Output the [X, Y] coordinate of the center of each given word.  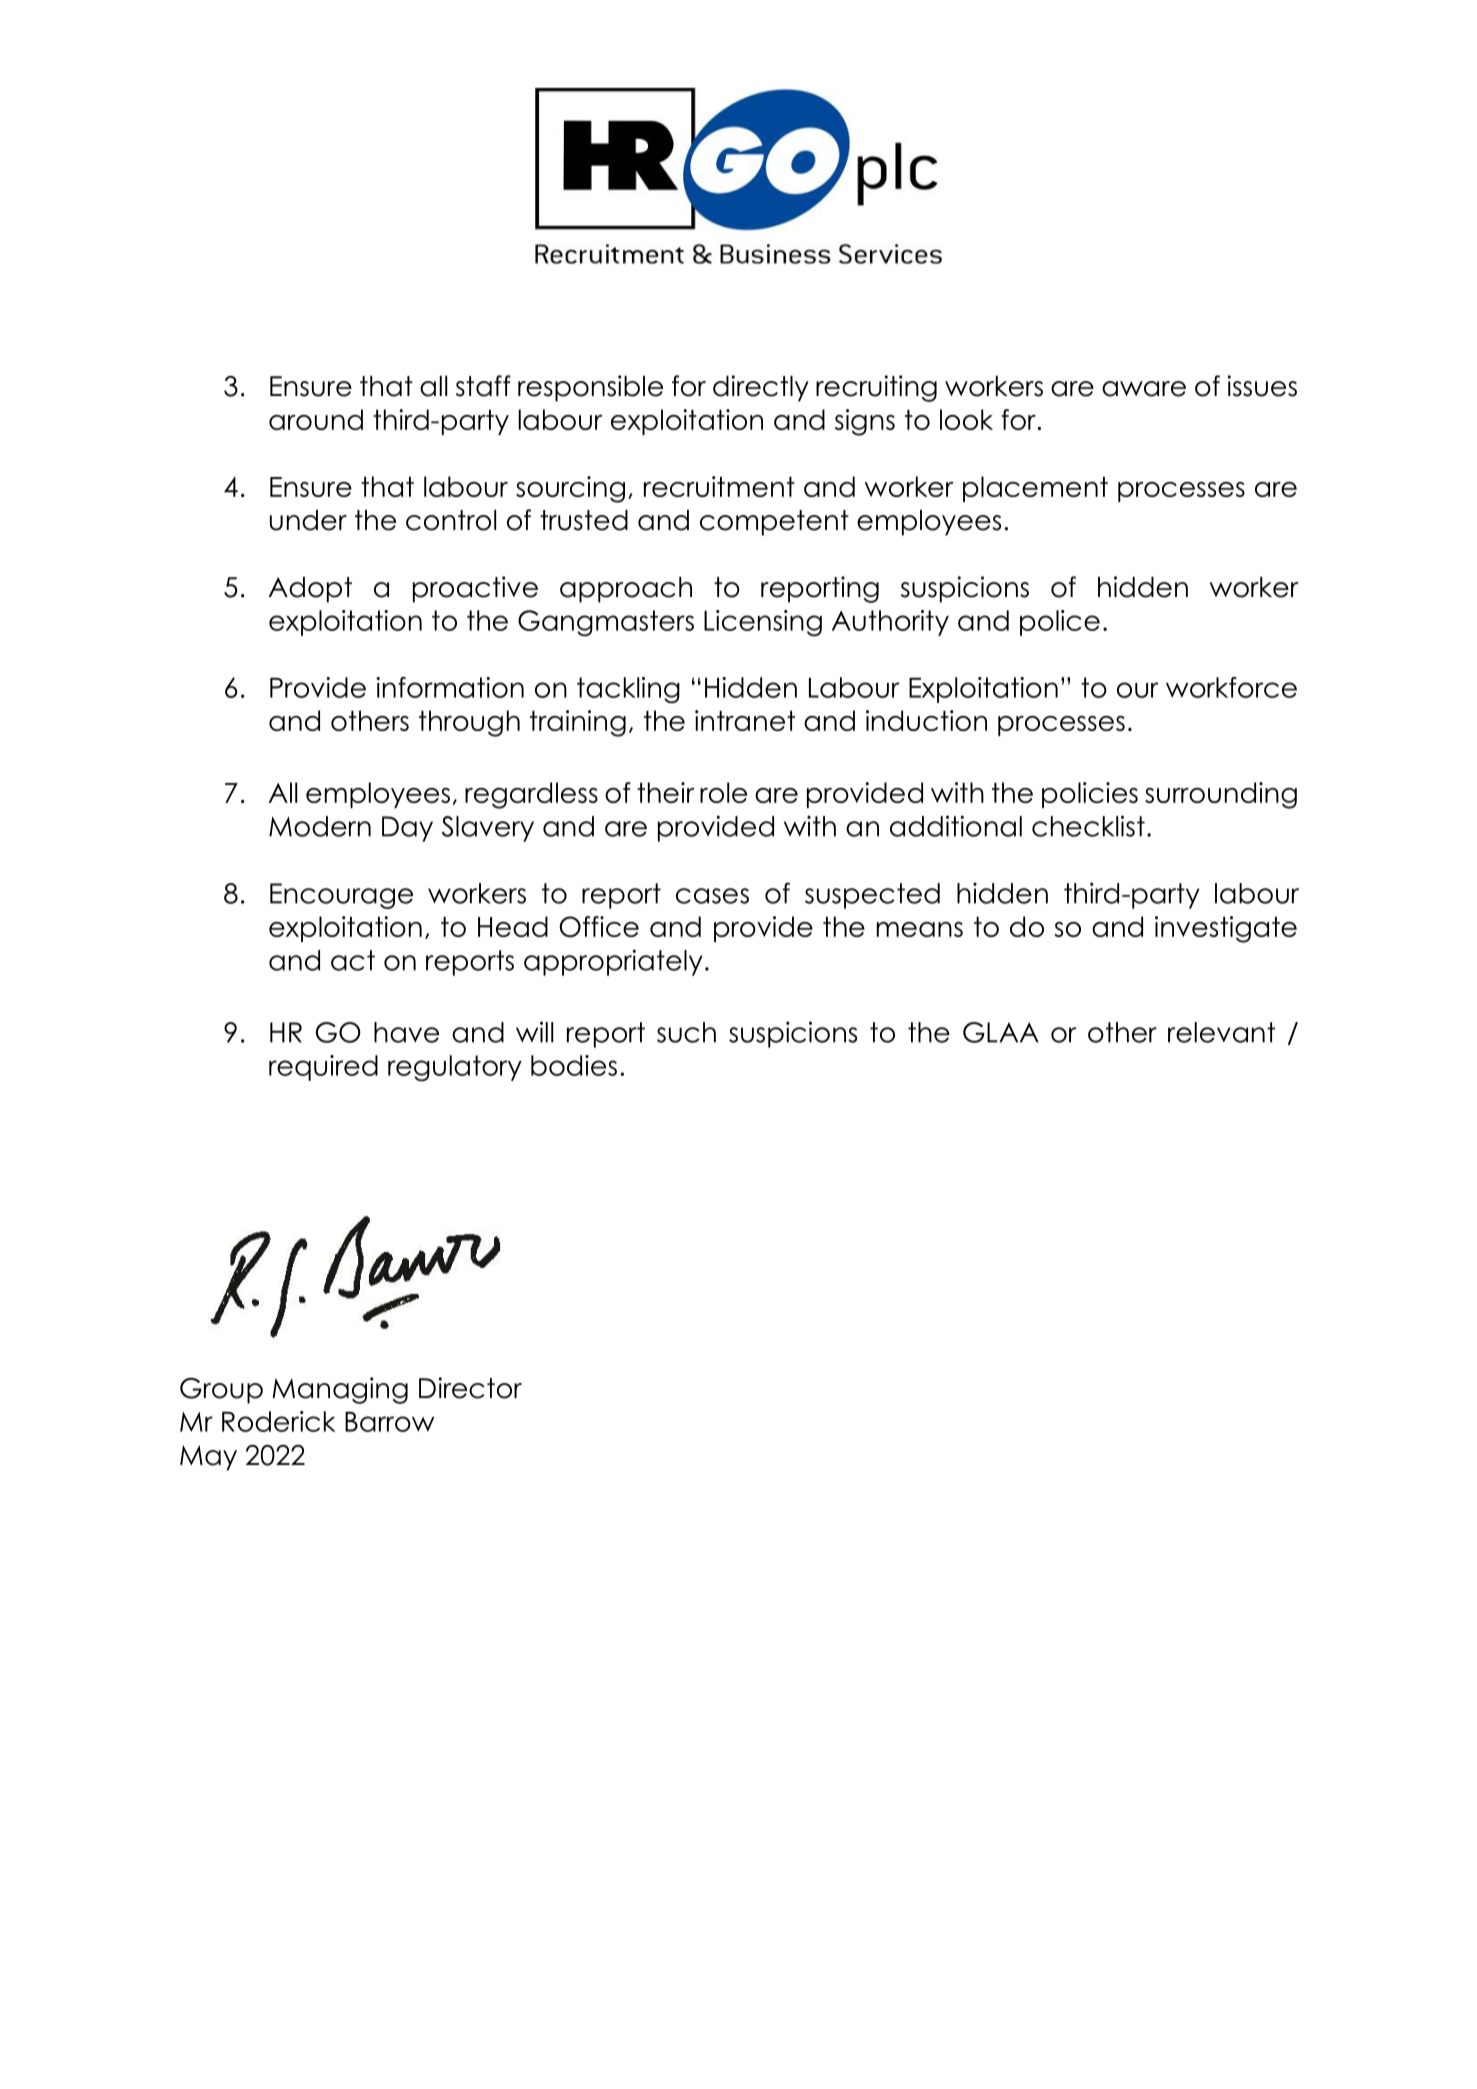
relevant [1221, 1032]
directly [761, 388]
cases [712, 896]
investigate [1226, 929]
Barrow [389, 1422]
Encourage [341, 896]
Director [470, 1388]
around [316, 419]
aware [1144, 389]
